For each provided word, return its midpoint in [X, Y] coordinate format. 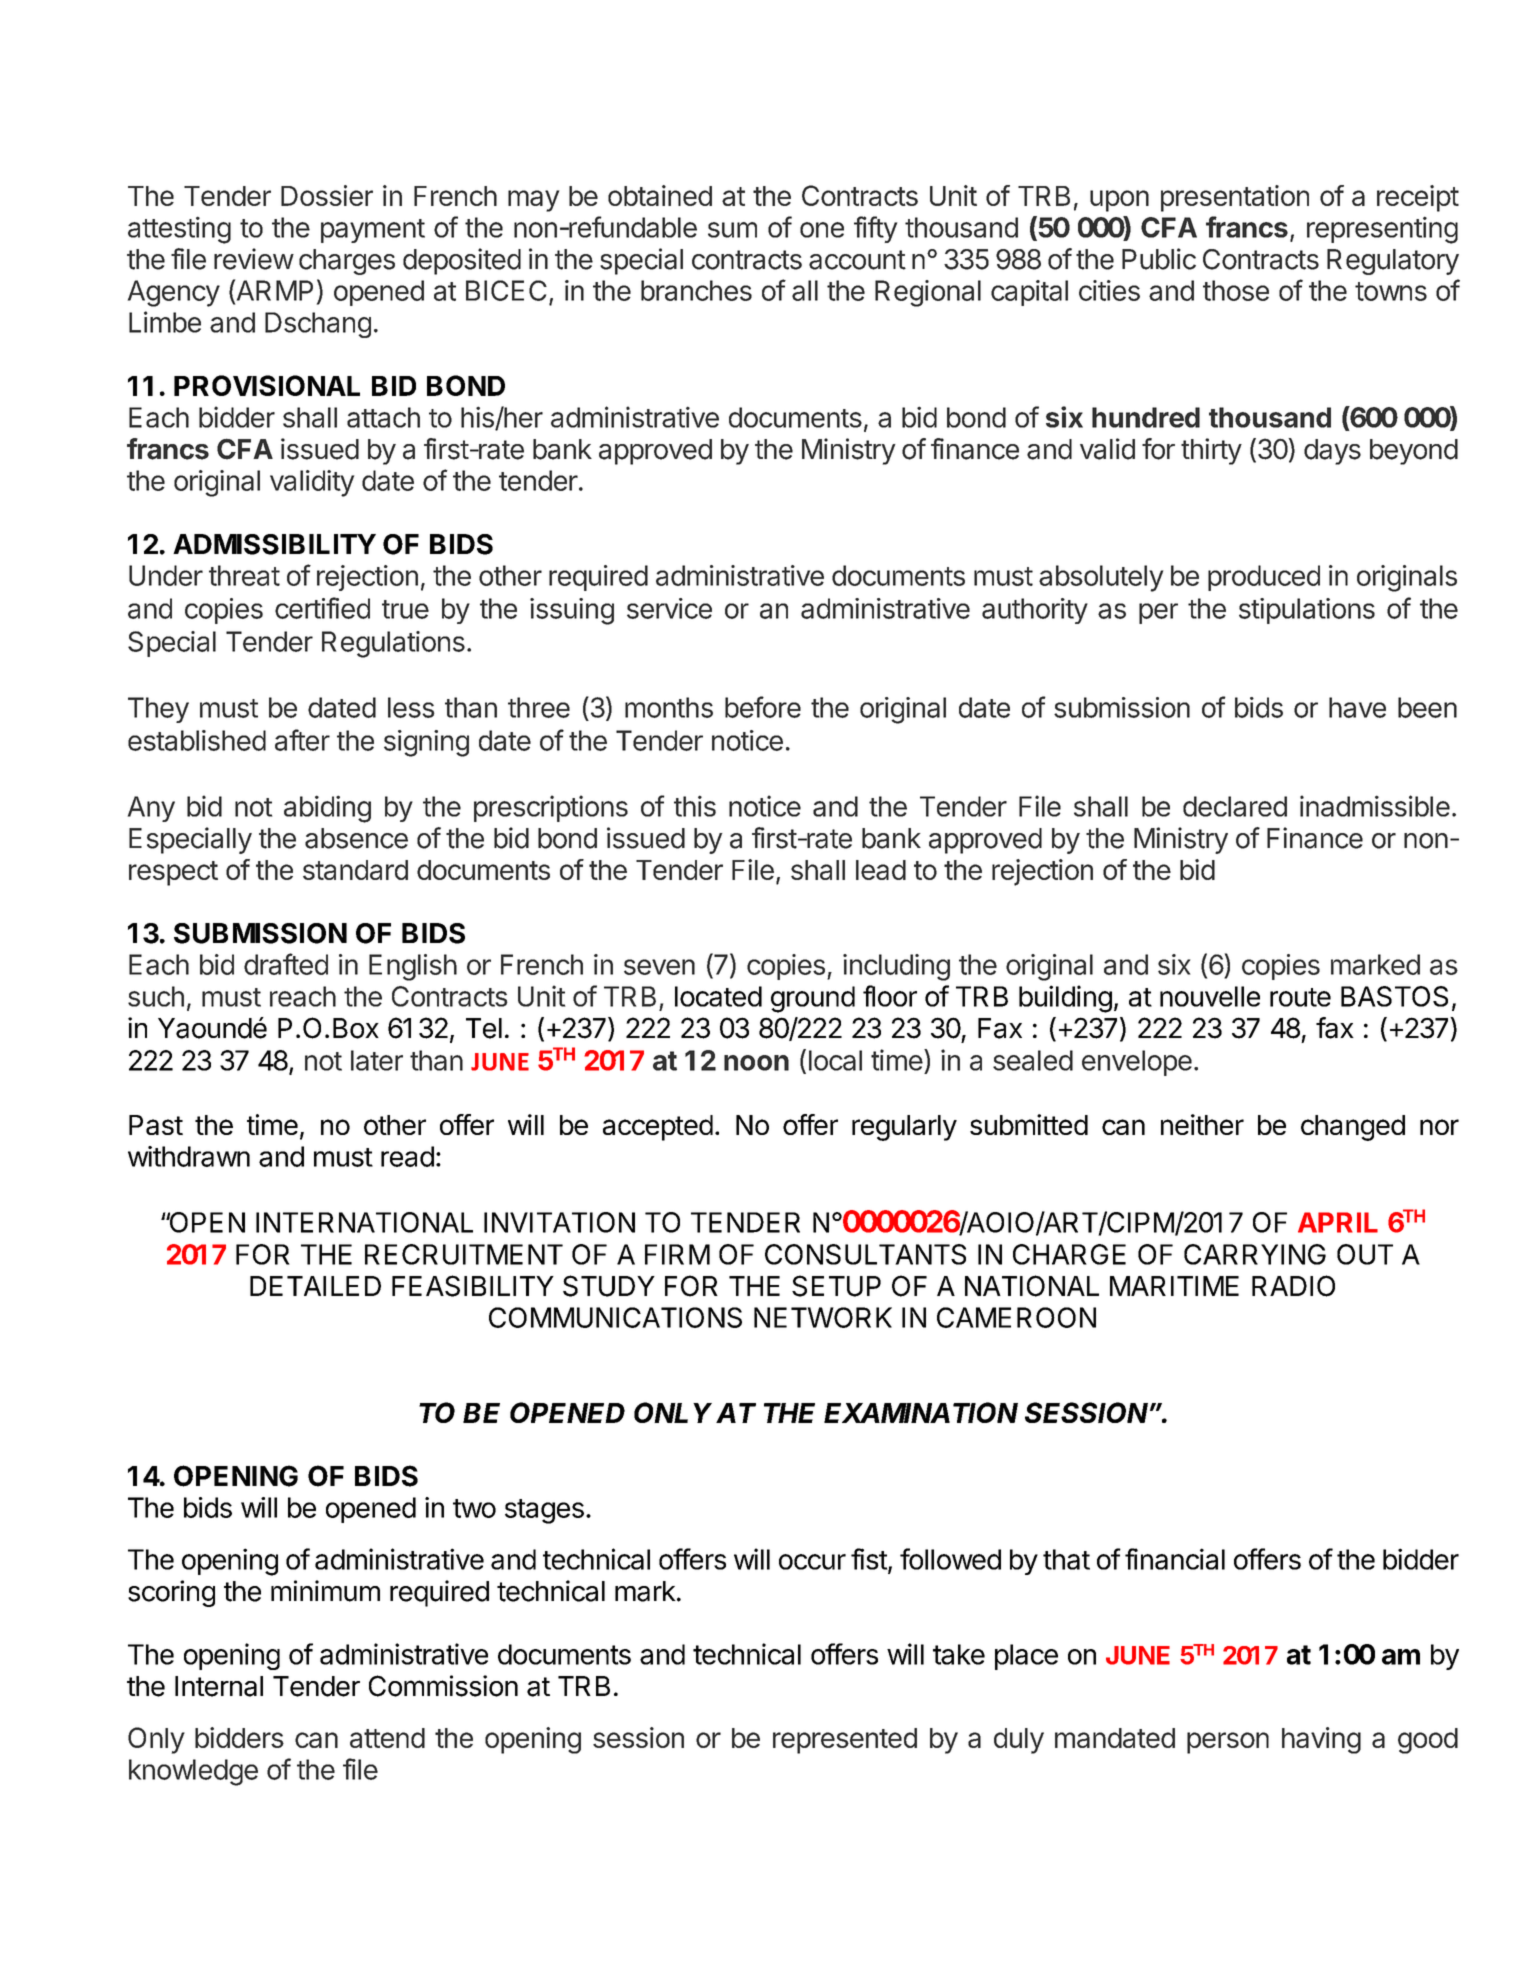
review [254, 259]
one [822, 230]
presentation [1235, 198]
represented [845, 1741]
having [1321, 1740]
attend [387, 1738]
